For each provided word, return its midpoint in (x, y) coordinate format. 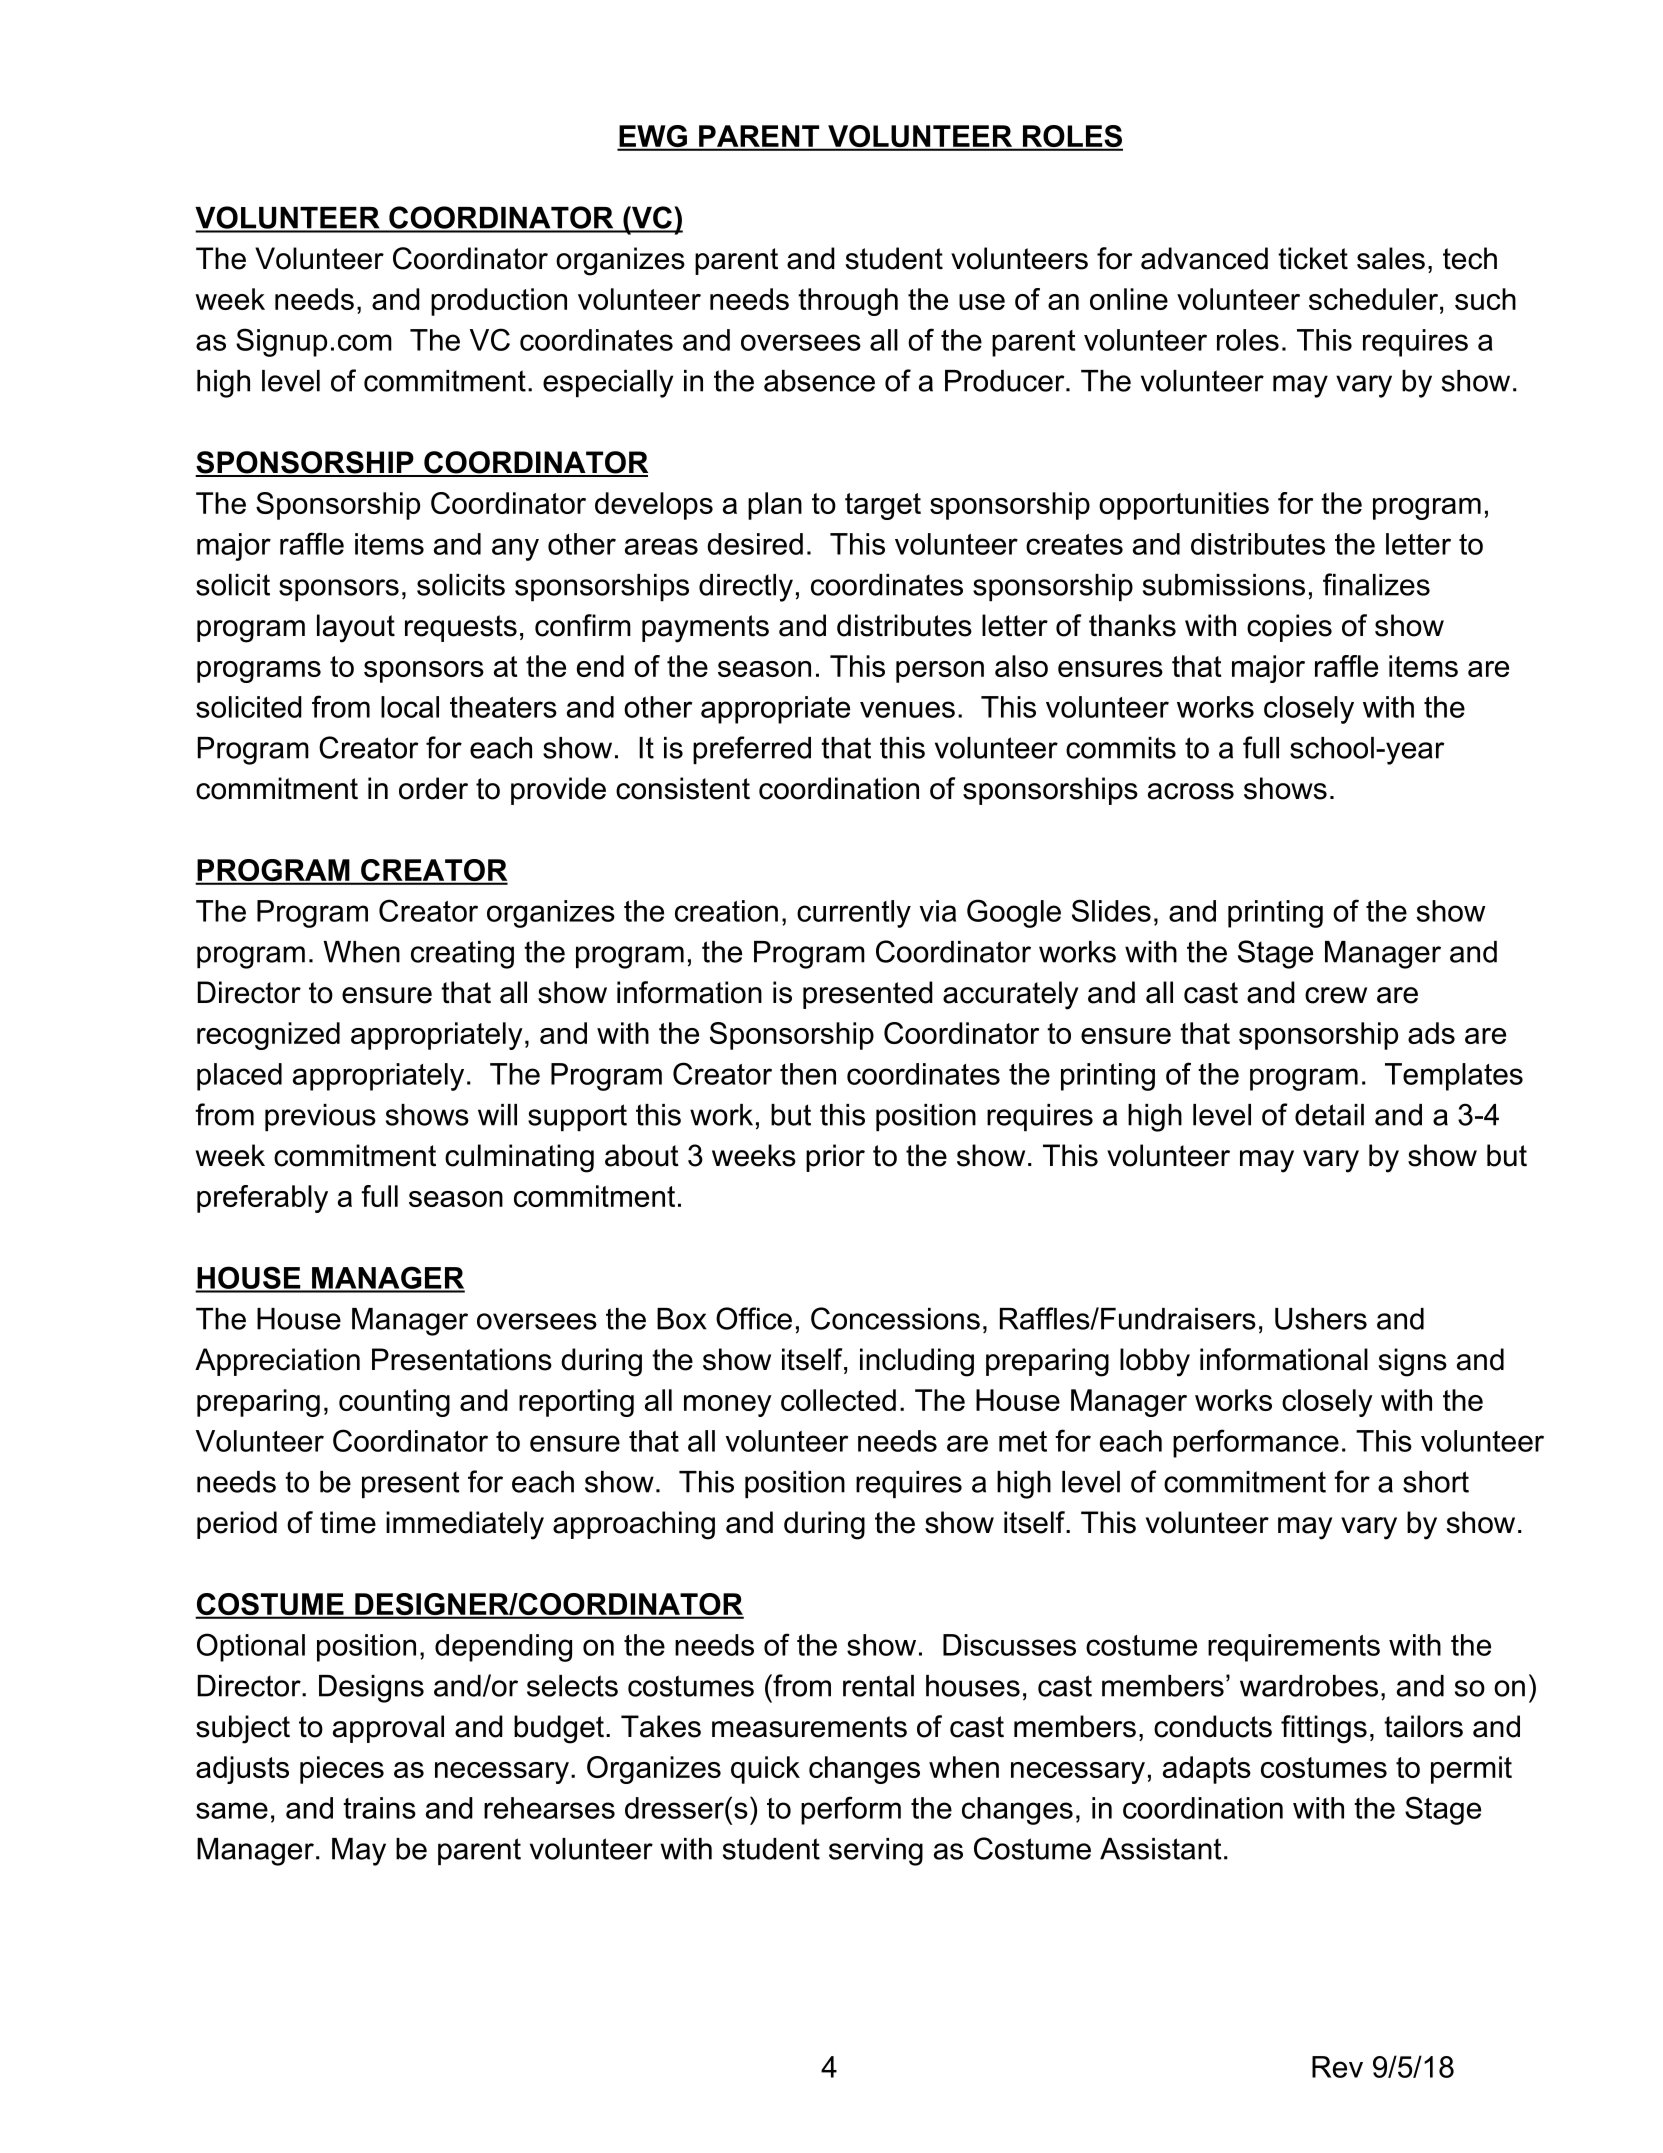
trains (379, 1808)
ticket (1313, 258)
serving (876, 1852)
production (499, 302)
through (848, 302)
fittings (1324, 1729)
